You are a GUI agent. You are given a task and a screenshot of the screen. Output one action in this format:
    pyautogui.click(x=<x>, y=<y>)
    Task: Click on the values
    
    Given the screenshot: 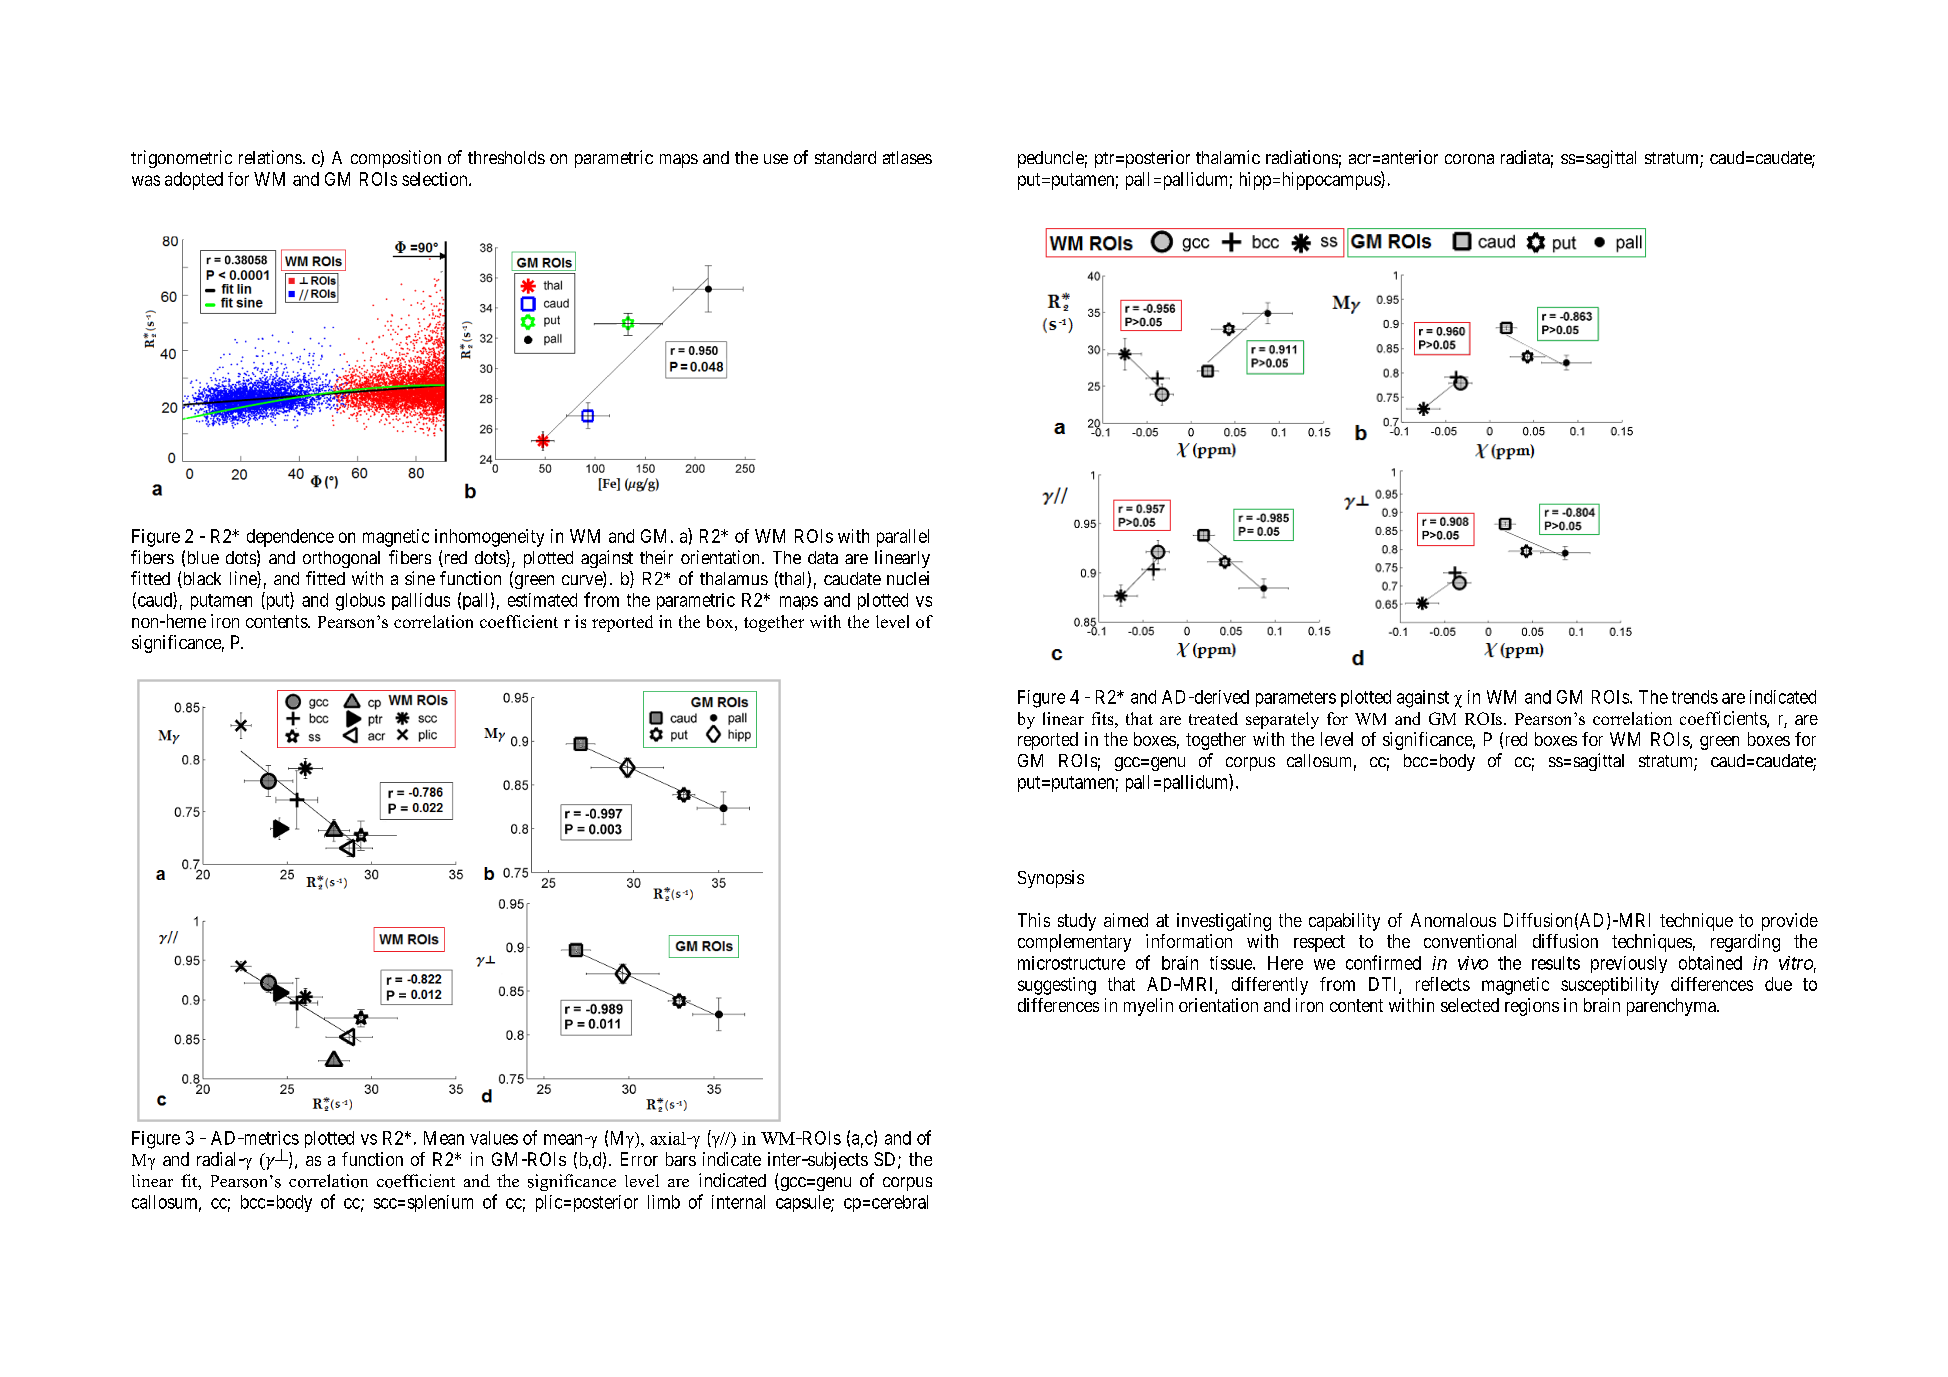 What is the action you would take?
    pyautogui.click(x=494, y=1138)
